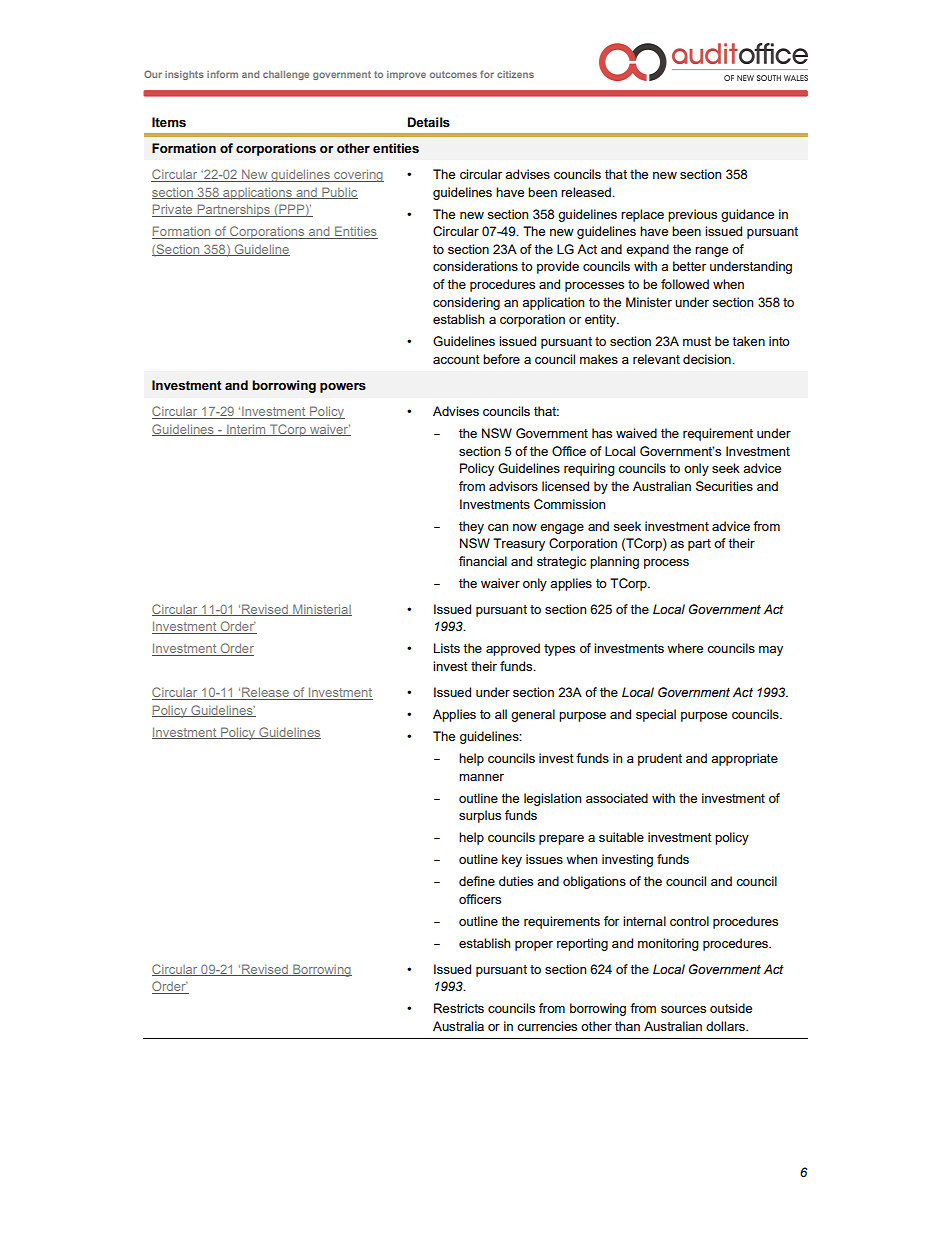 The height and width of the image is (1233, 952). Describe the element at coordinates (246, 430) in the image. I see `Interim` at that location.
